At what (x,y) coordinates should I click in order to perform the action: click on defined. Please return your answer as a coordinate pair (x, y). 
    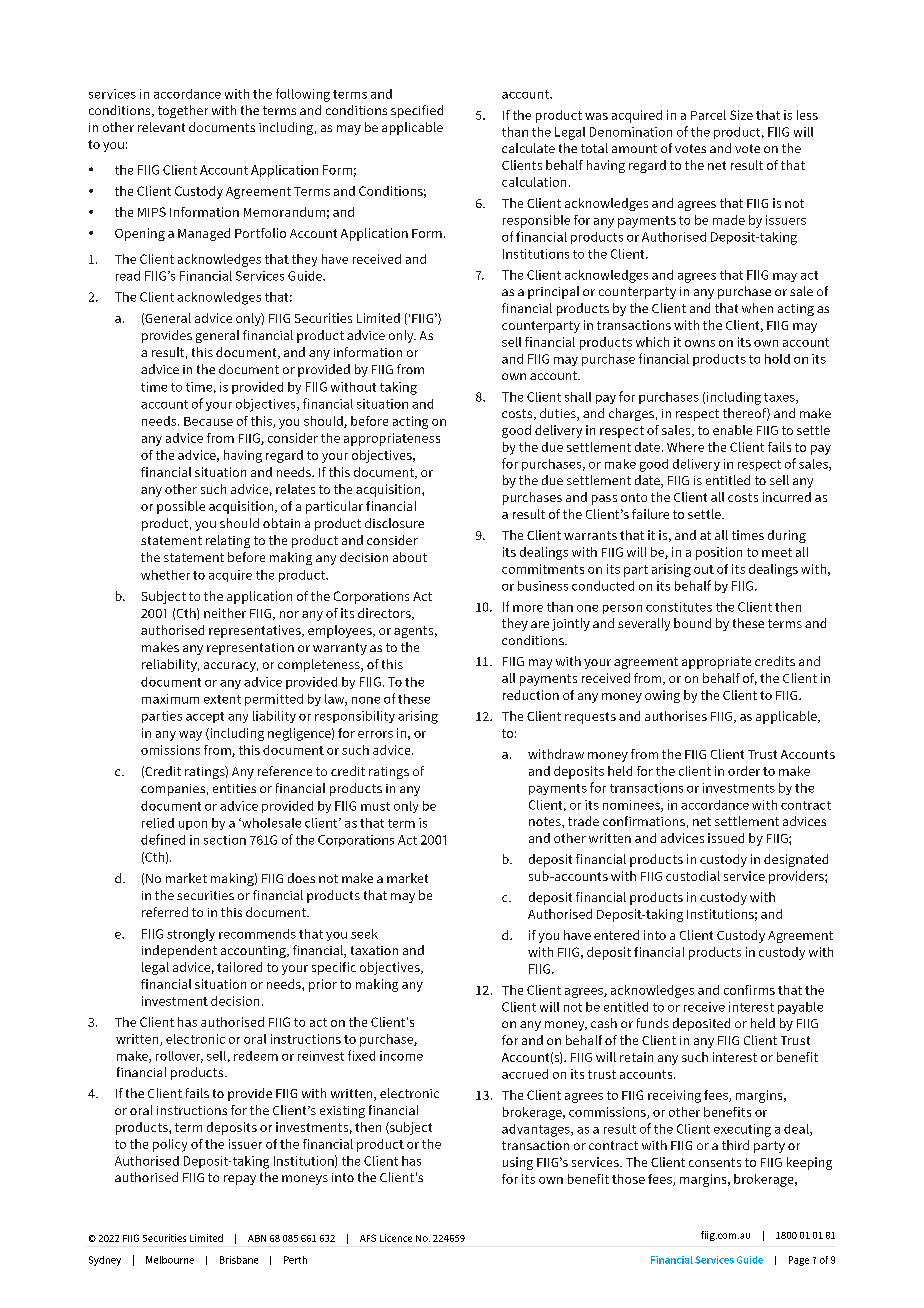
    Looking at the image, I should click on (163, 839).
